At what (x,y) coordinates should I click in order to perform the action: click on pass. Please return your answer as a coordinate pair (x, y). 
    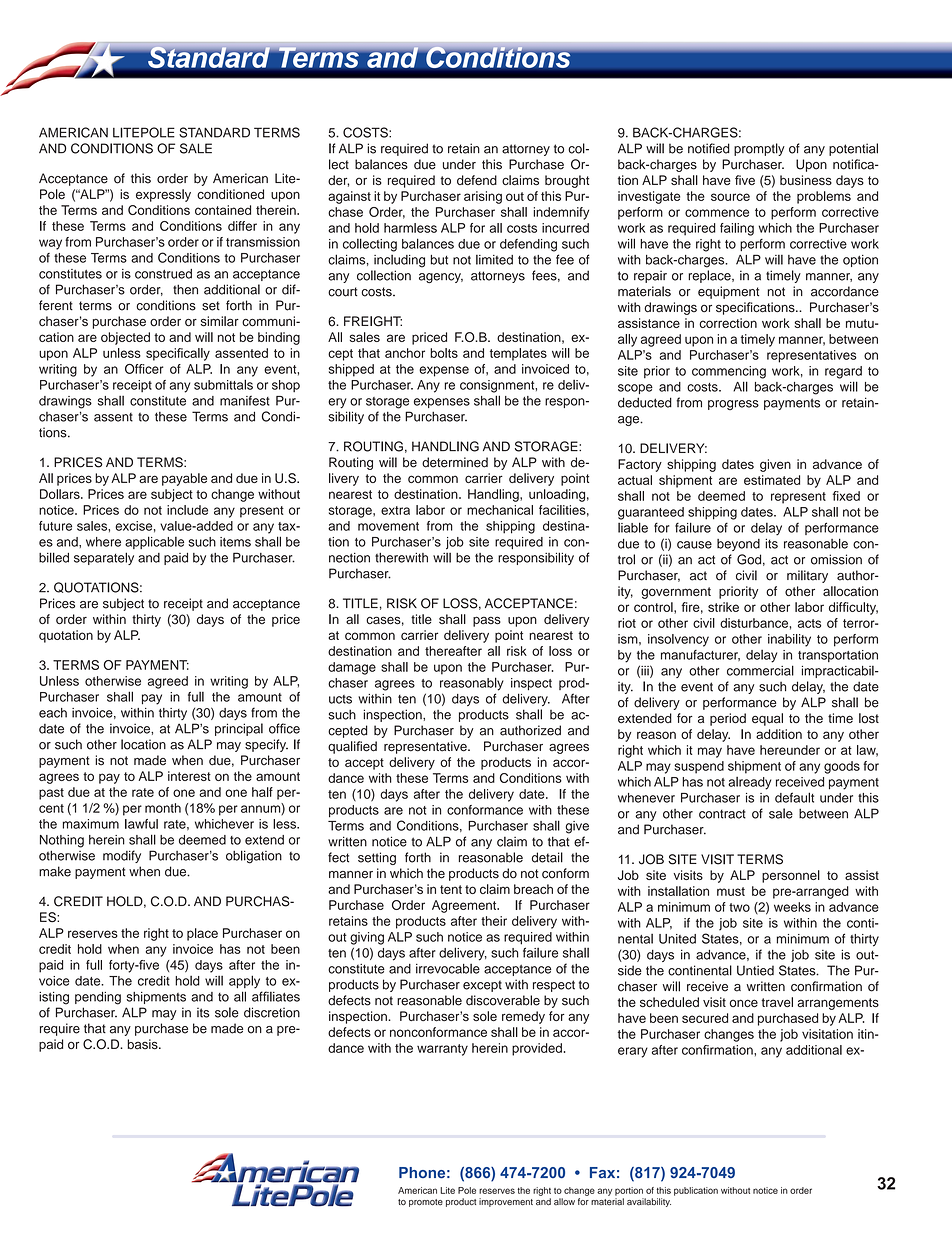
    Looking at the image, I should click on (487, 621).
